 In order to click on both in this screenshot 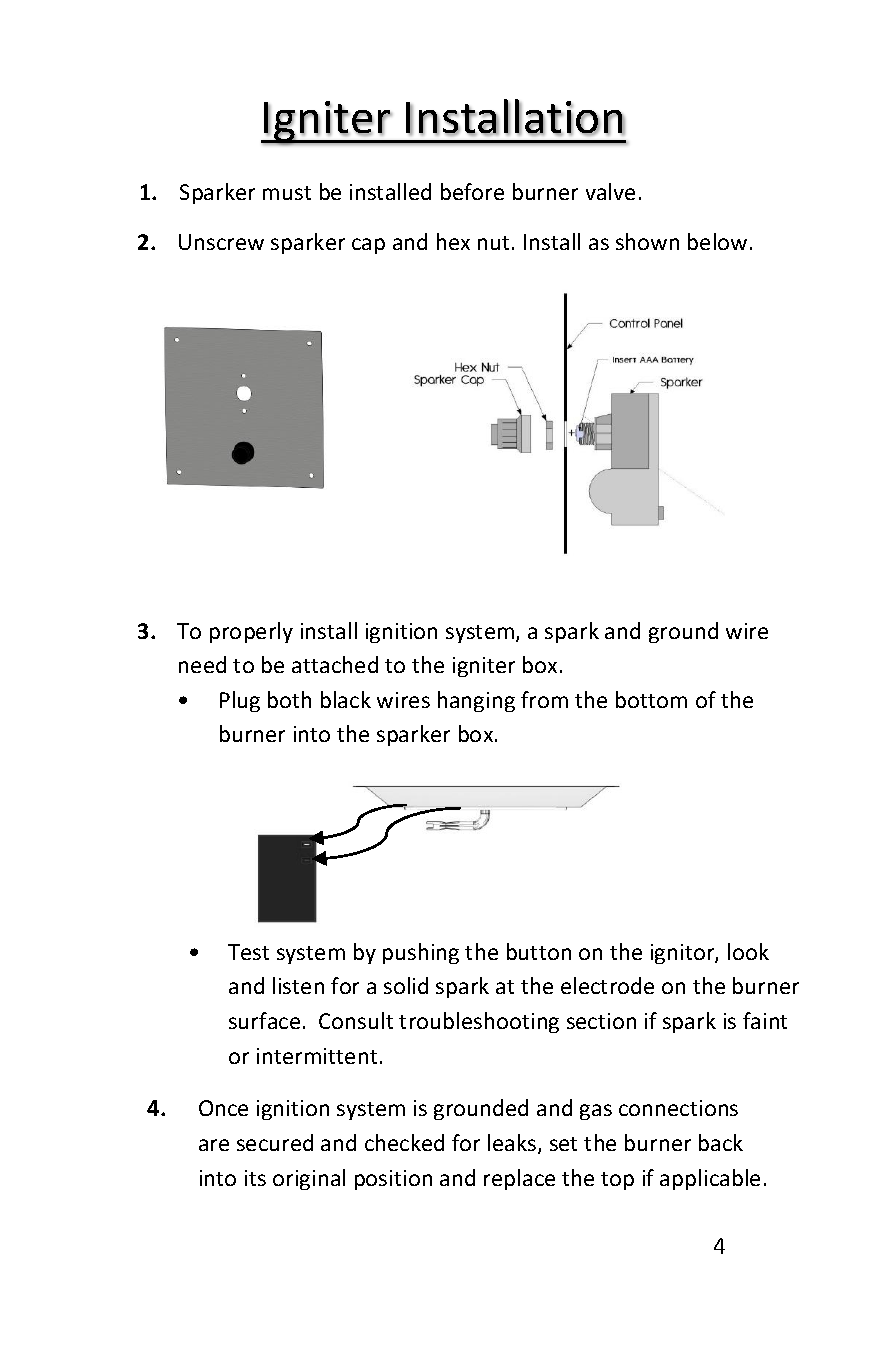, I will do `click(289, 699)`.
